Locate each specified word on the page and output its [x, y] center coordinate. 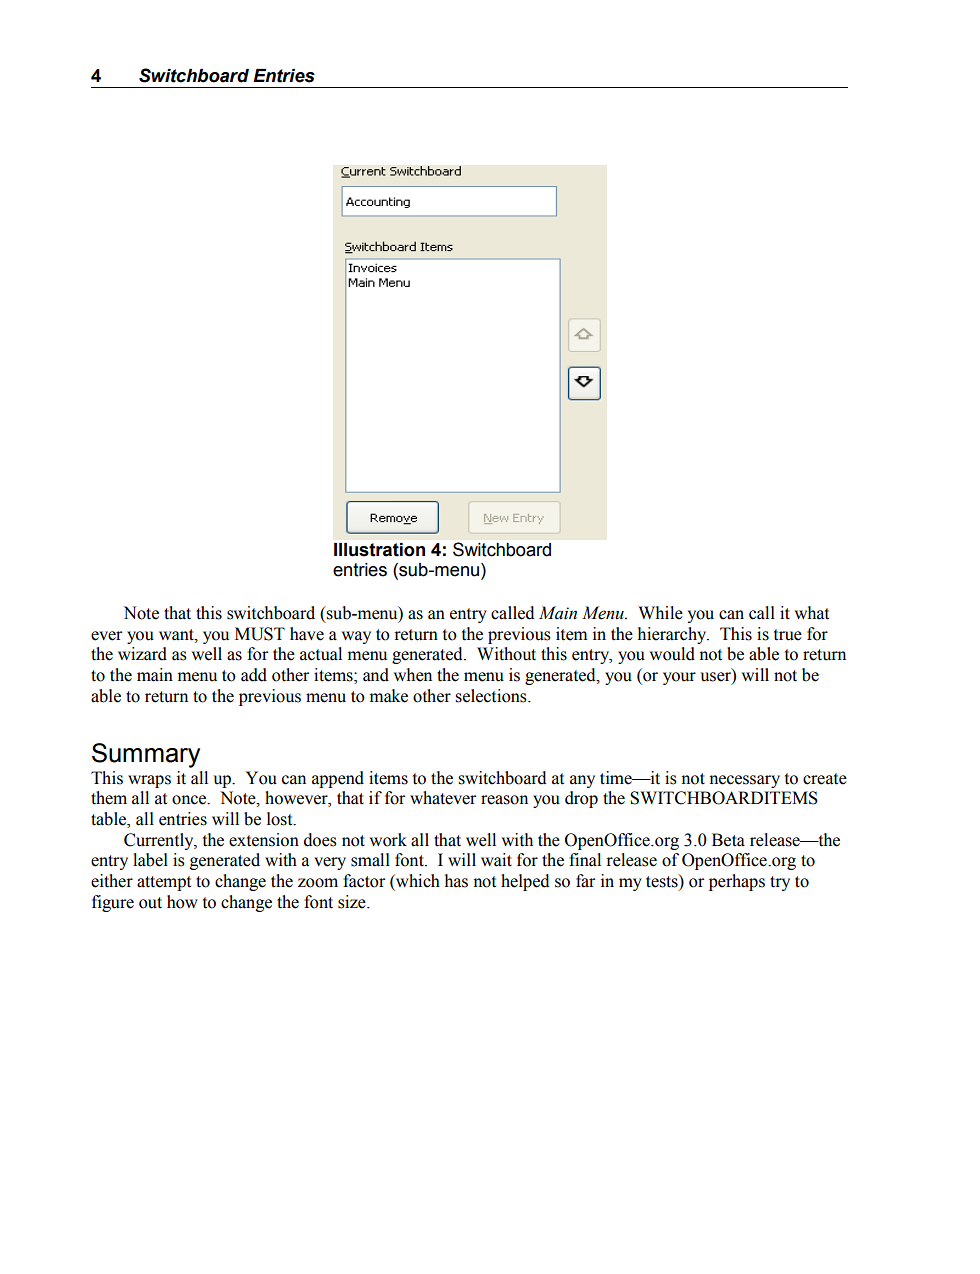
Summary [146, 755]
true [788, 635]
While [660, 613]
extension [264, 840]
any [582, 781]
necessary [744, 781]
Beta [728, 840]
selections [492, 696]
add [254, 675]
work [388, 840]
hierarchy [673, 635]
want [177, 635]
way [356, 637]
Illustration [379, 550]
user [716, 678]
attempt [164, 883]
